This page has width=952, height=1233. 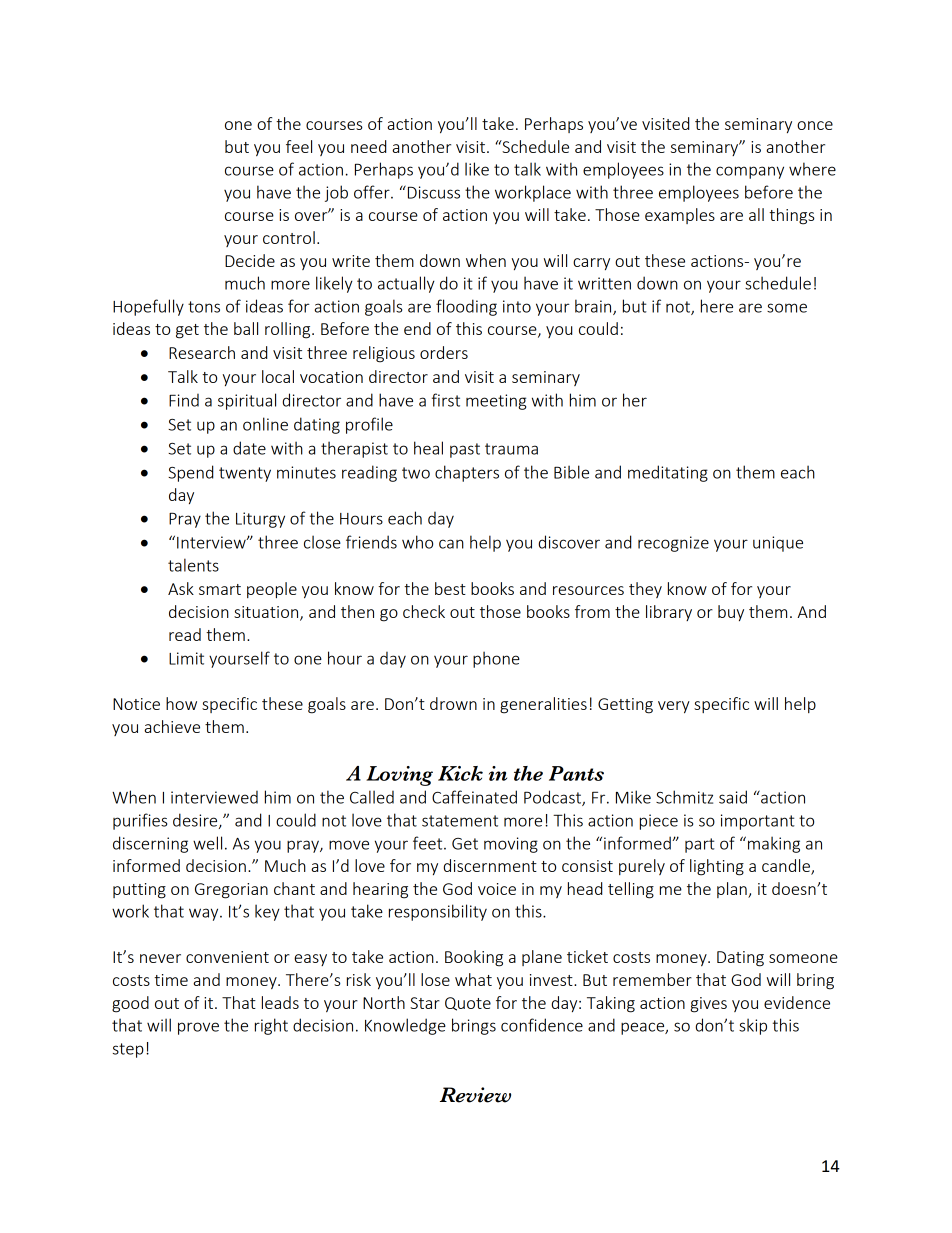 What do you see at coordinates (460, 773) in the page?
I see `Kick` at bounding box center [460, 773].
